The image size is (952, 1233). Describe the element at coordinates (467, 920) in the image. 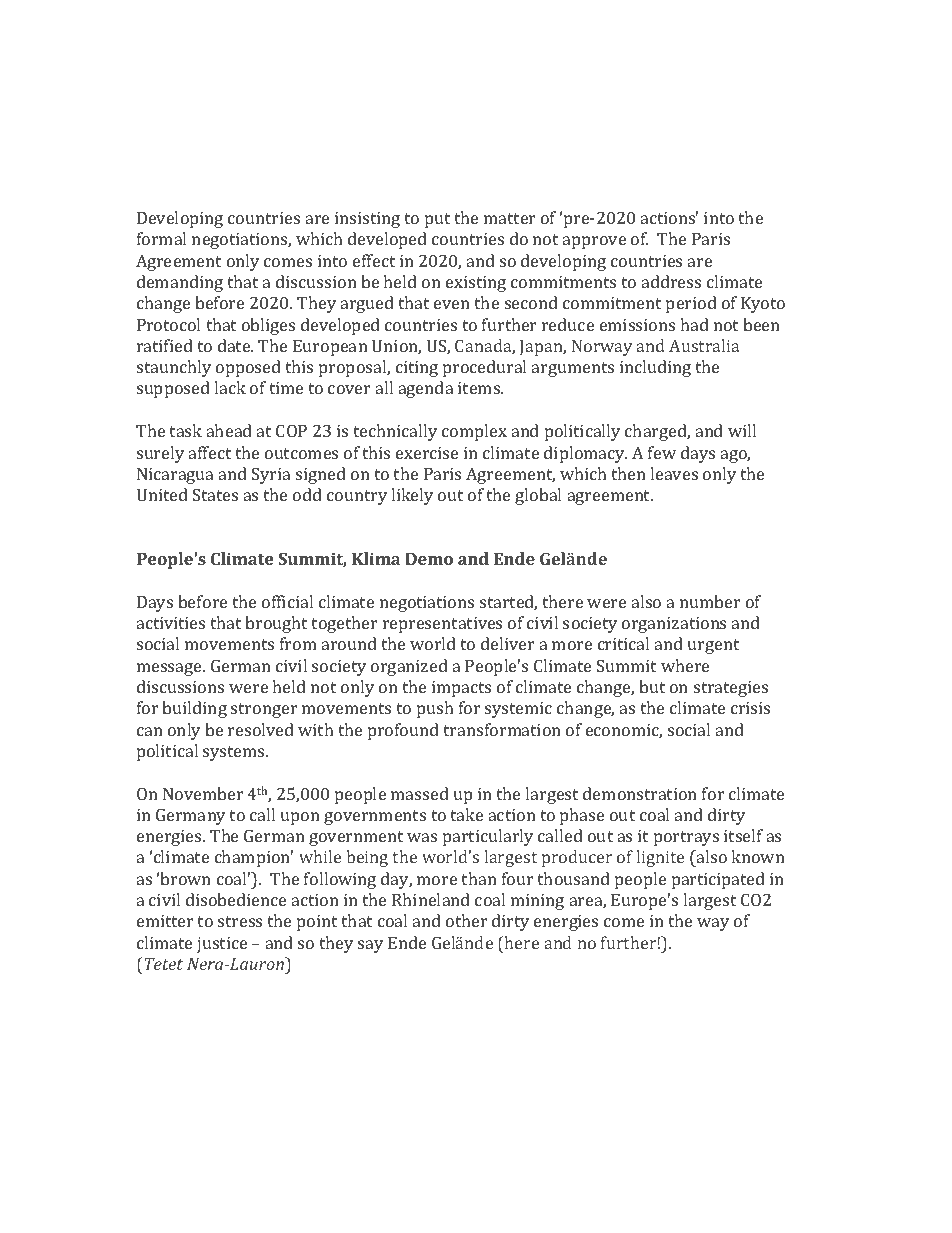

I see `other` at that location.
